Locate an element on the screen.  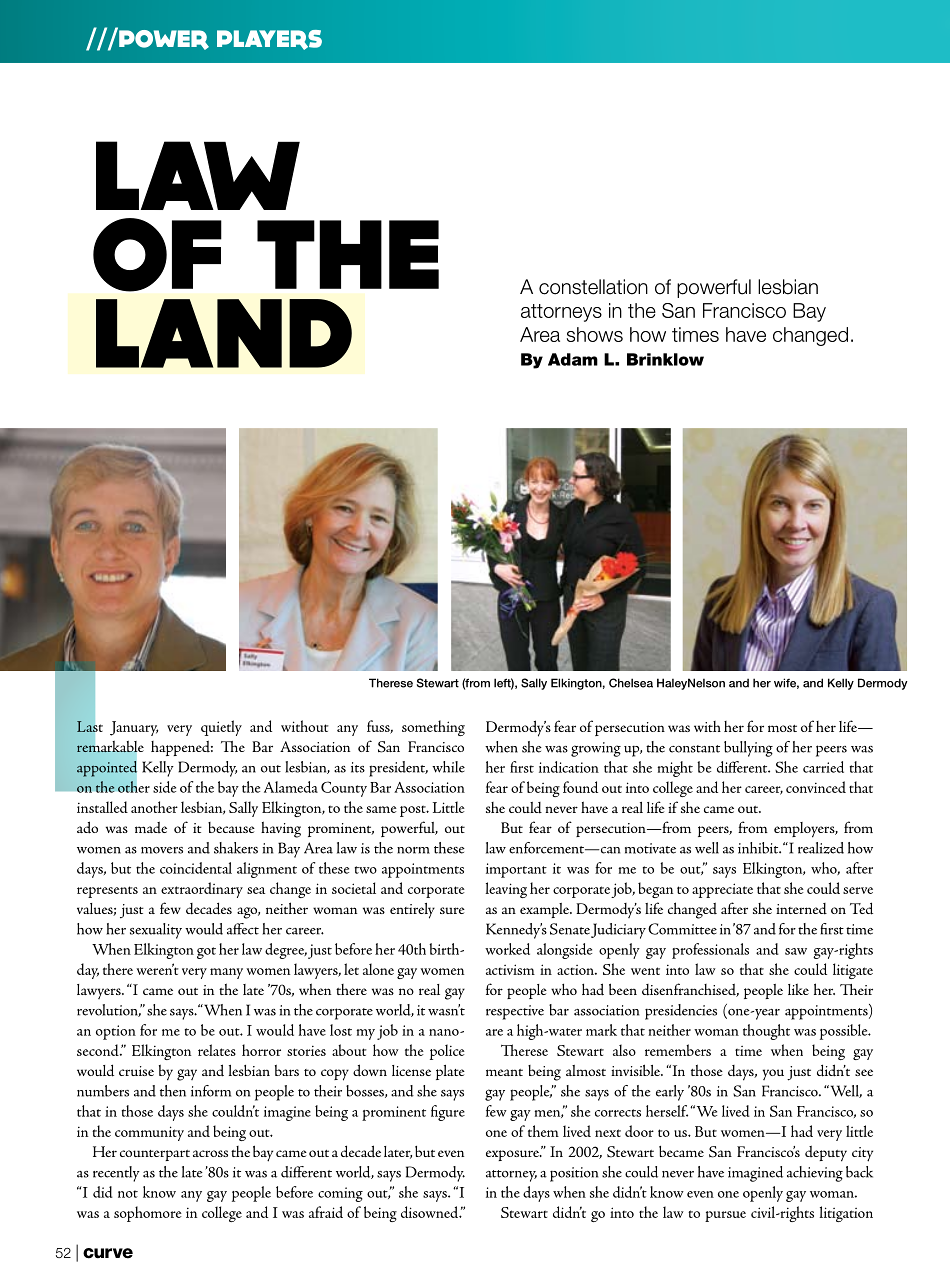
sophomore is located at coordinates (148, 1214).
